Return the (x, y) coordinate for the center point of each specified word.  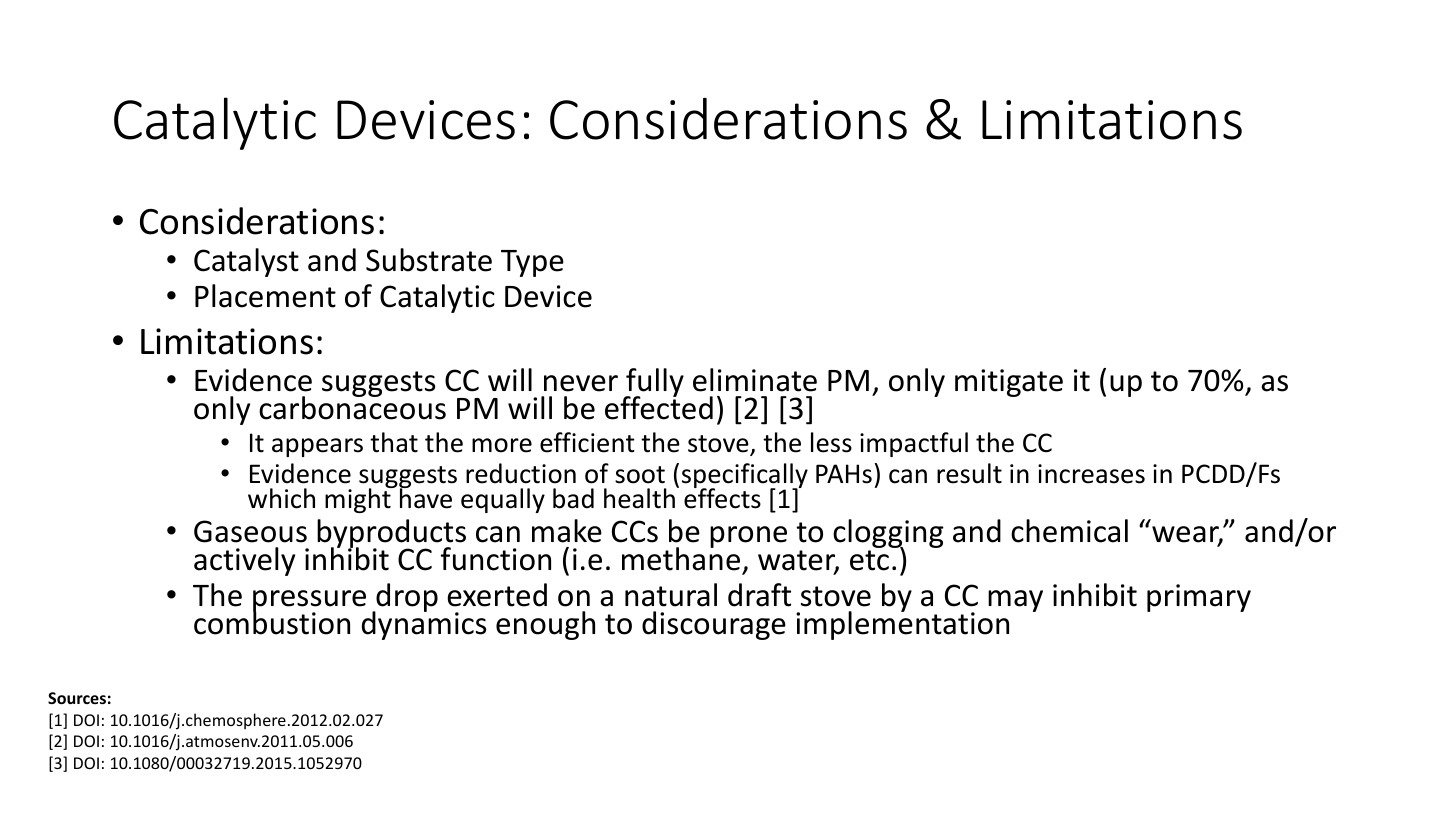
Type (532, 263)
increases (1091, 474)
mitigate (1009, 383)
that (394, 442)
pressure (309, 602)
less (831, 442)
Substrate (429, 260)
